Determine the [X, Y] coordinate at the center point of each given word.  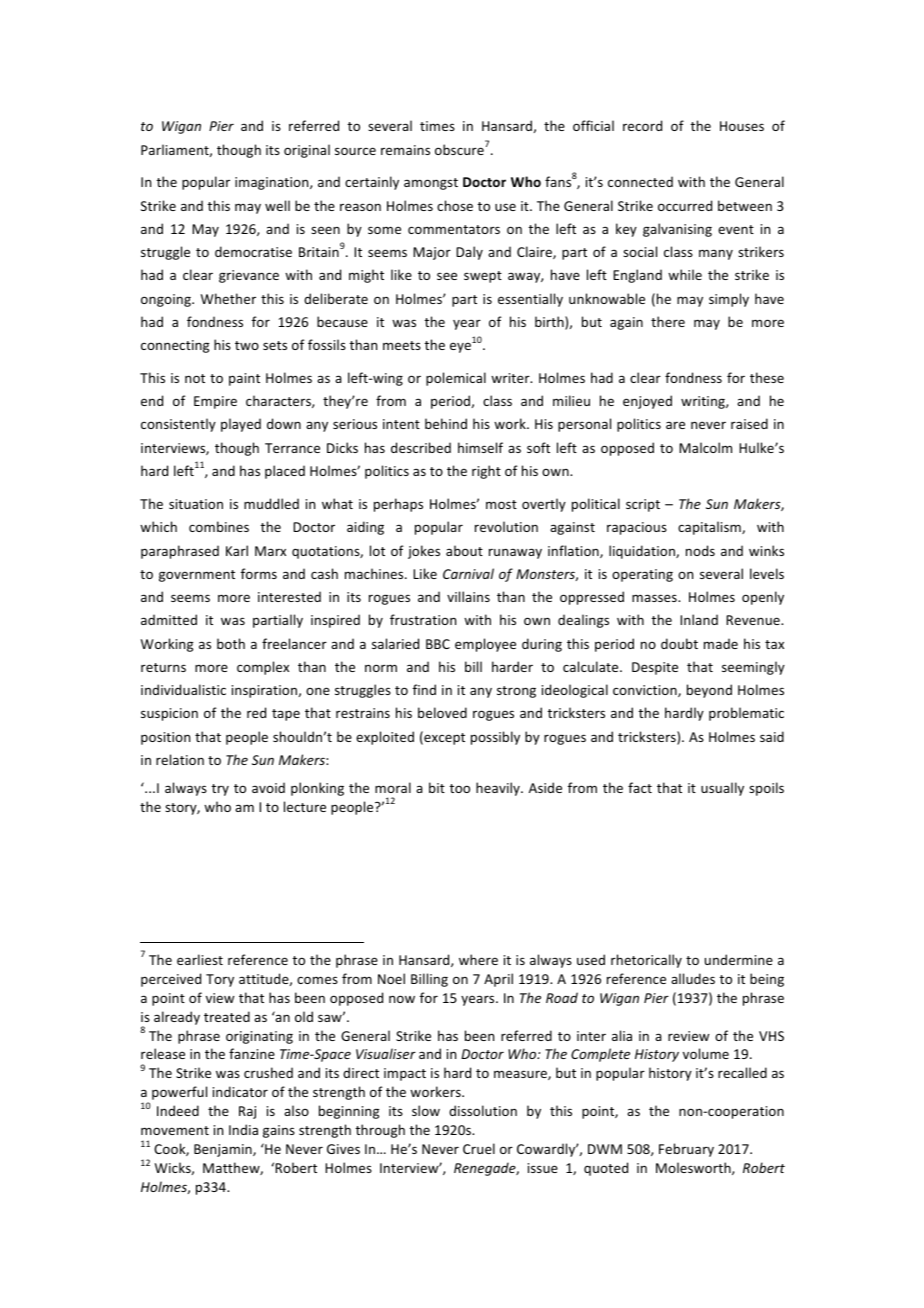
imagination [273, 183]
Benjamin [224, 1150]
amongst [431, 184]
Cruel [479, 1148]
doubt [679, 643]
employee [485, 645]
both [231, 643]
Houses [742, 126]
